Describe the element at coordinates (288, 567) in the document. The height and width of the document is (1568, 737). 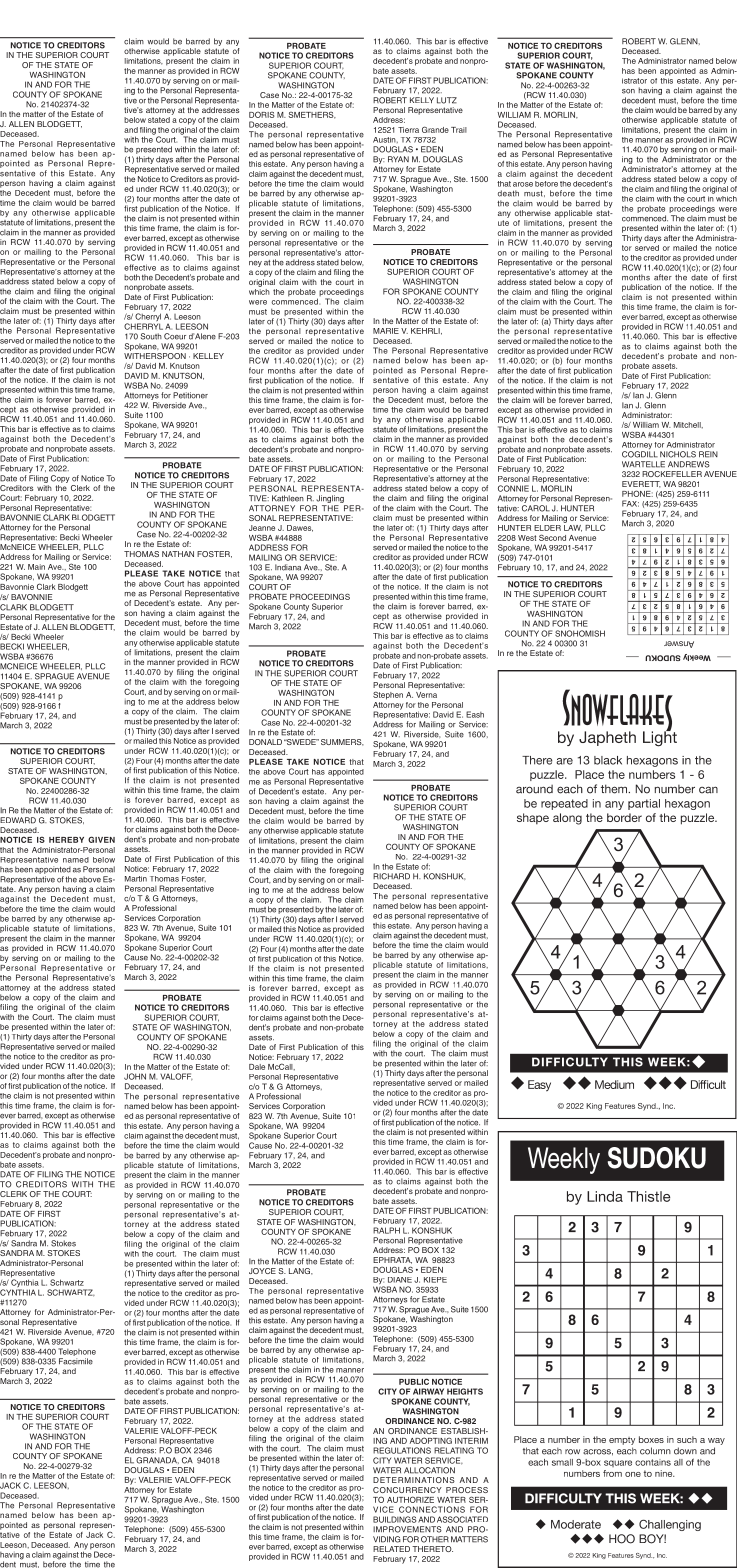
I see `Indiana` at that location.
